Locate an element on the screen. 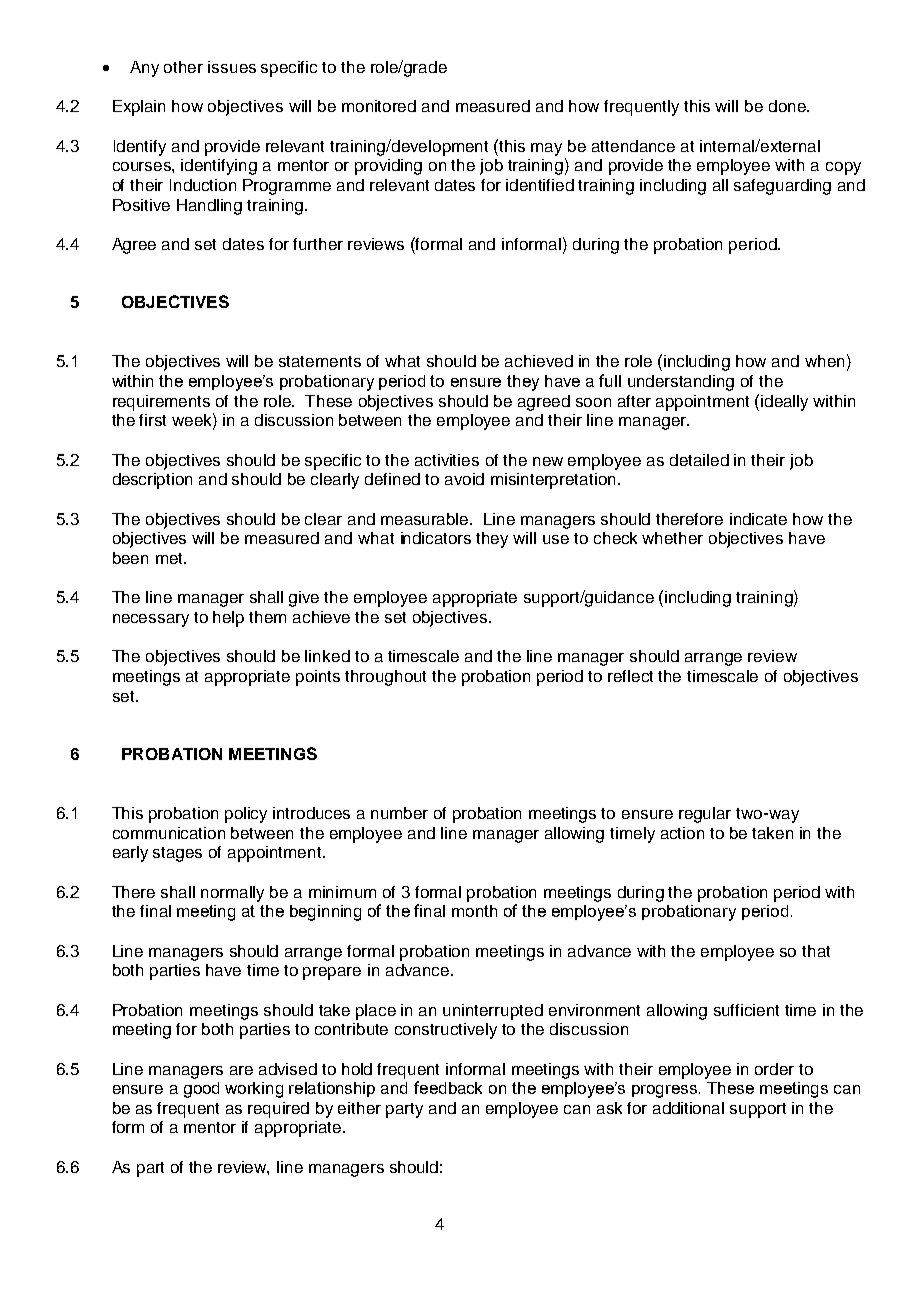 This screenshot has height=1308, width=924. indicate is located at coordinates (758, 519).
